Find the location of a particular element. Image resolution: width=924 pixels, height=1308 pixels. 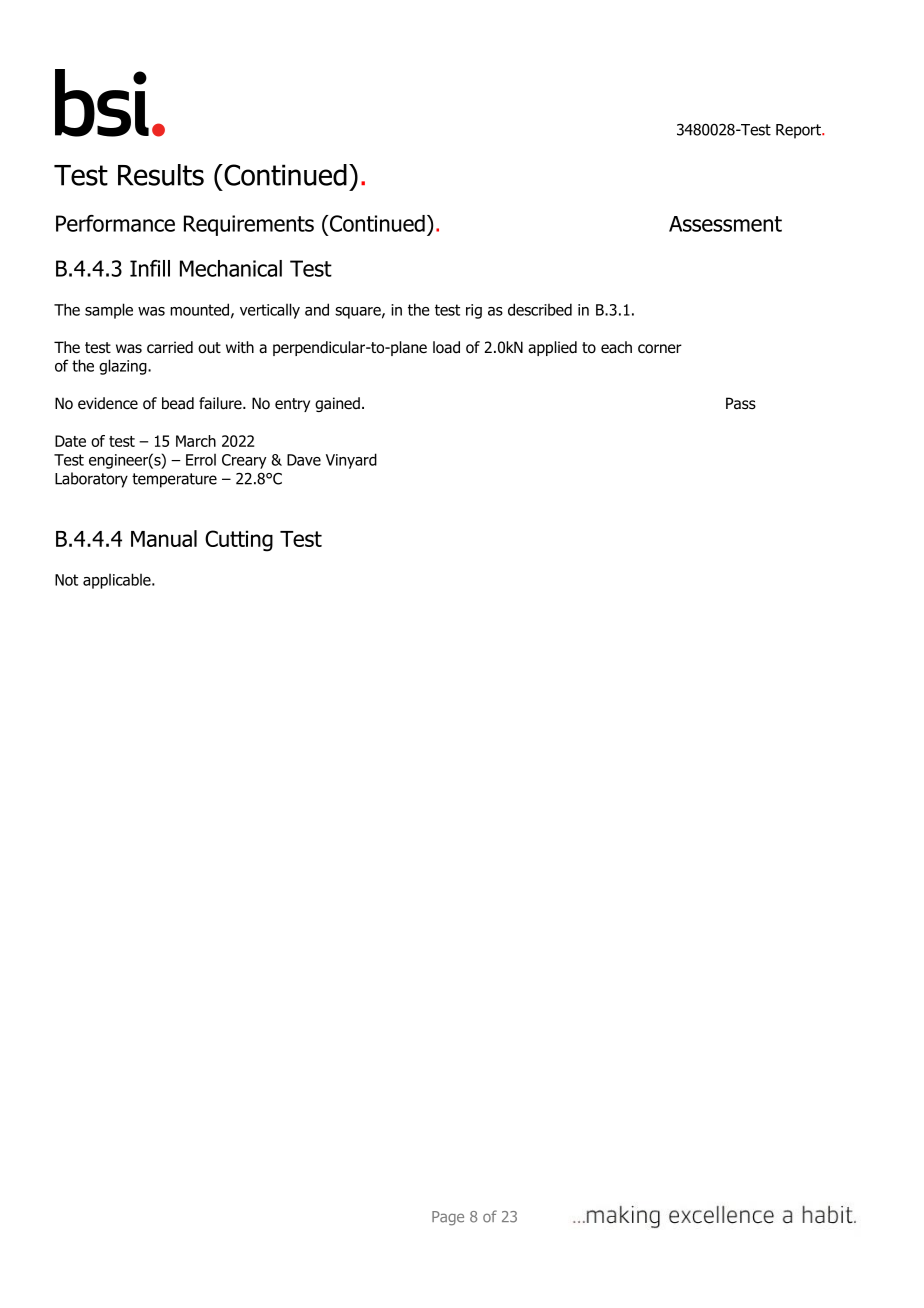

Page is located at coordinates (448, 1218).
